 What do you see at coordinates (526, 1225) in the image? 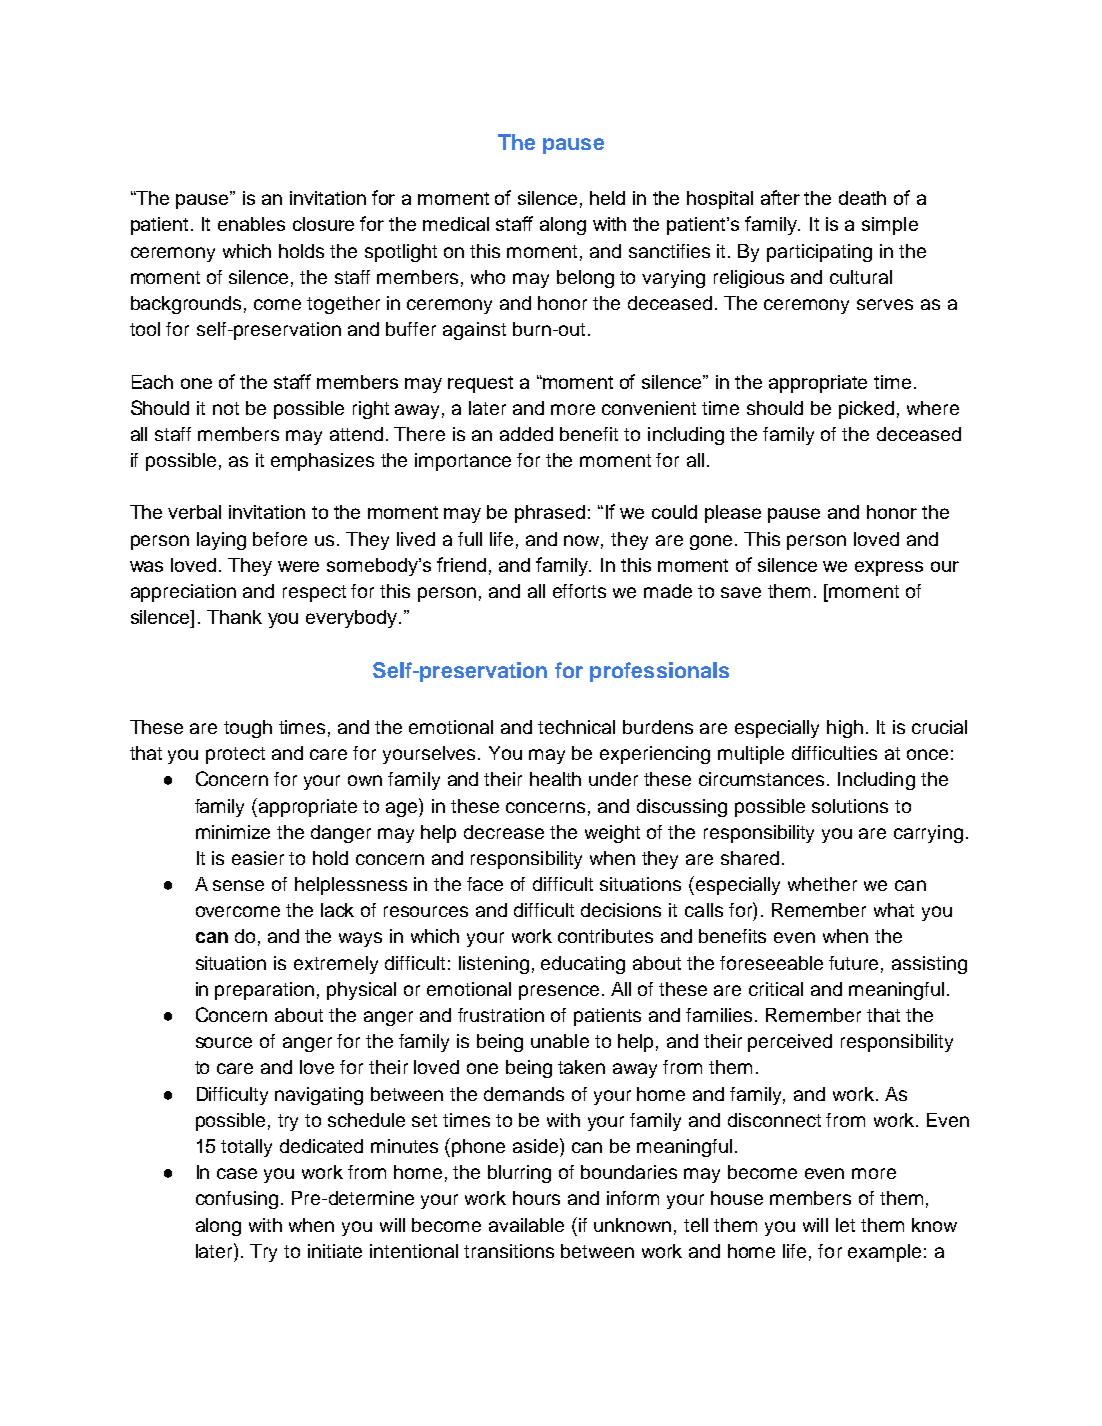
I see `available` at bounding box center [526, 1225].
